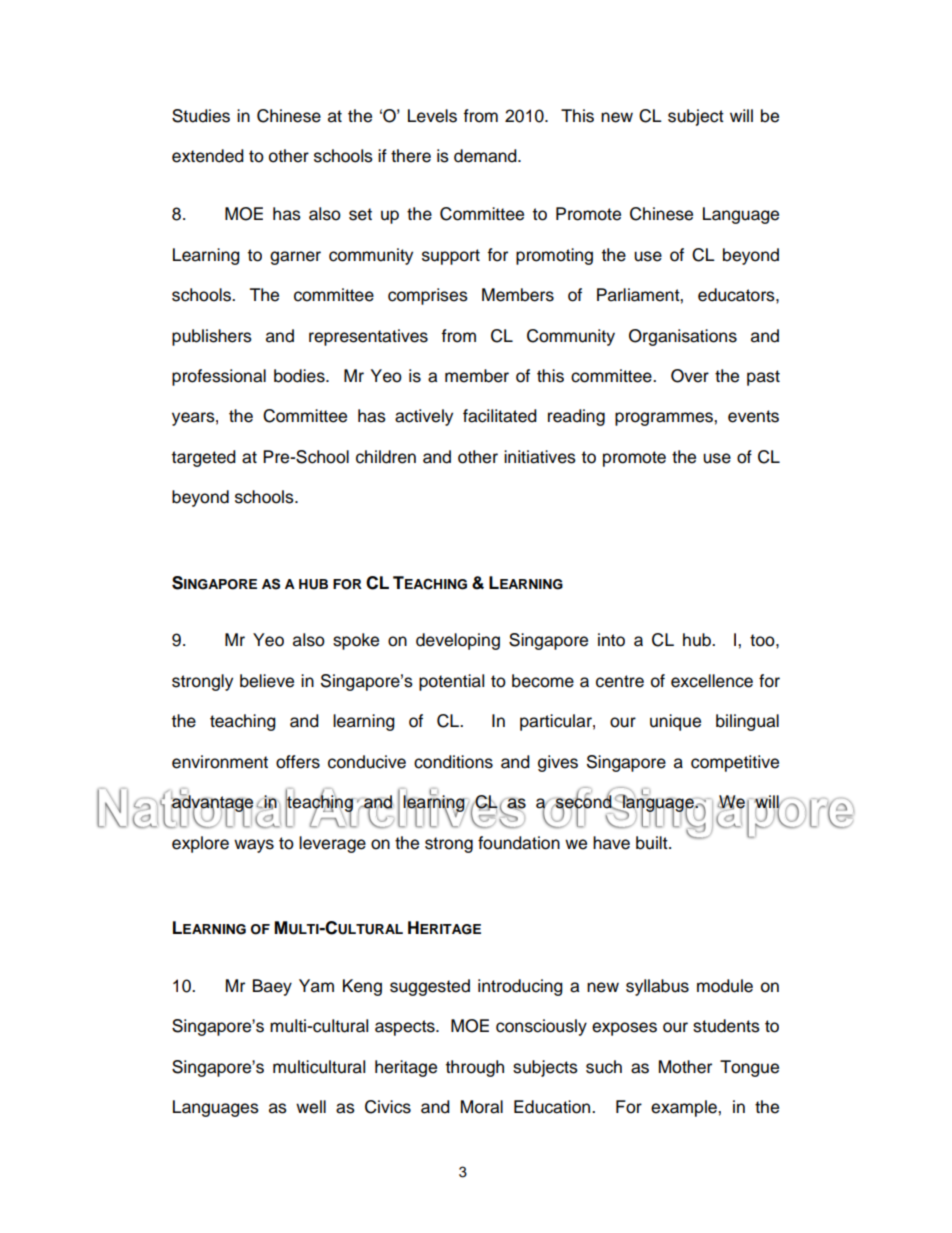  I want to click on educators, so click(737, 295).
